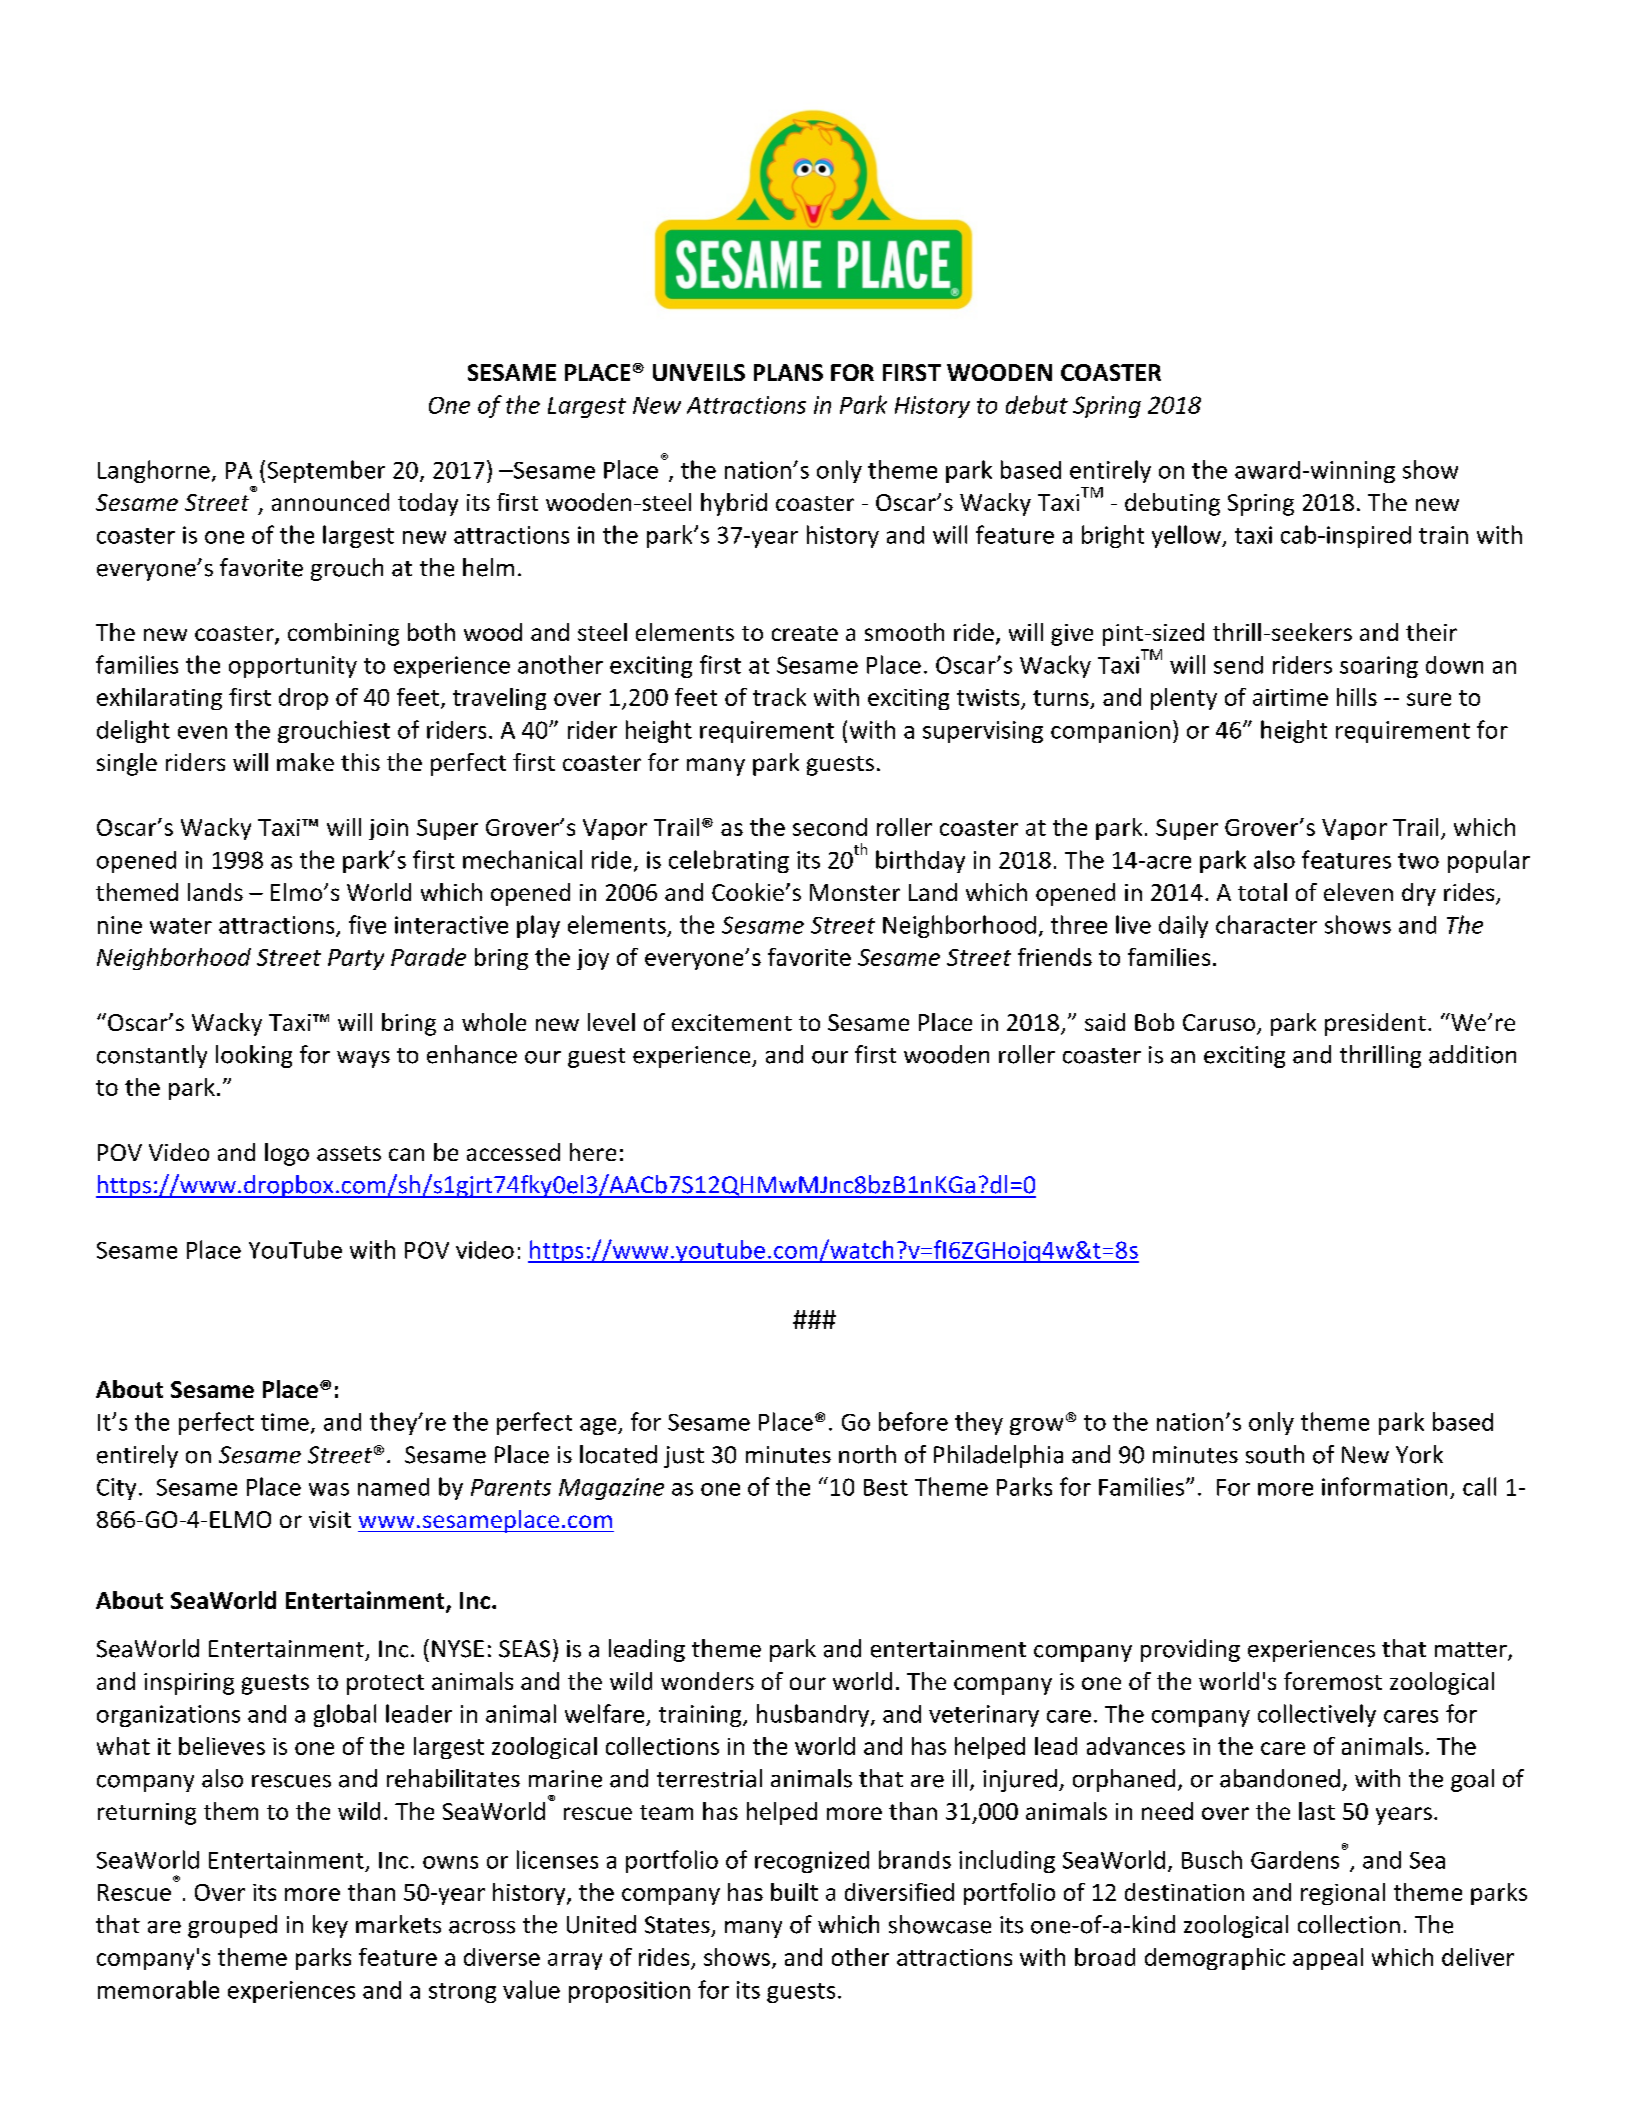  I want to click on foremost, so click(1333, 1681).
